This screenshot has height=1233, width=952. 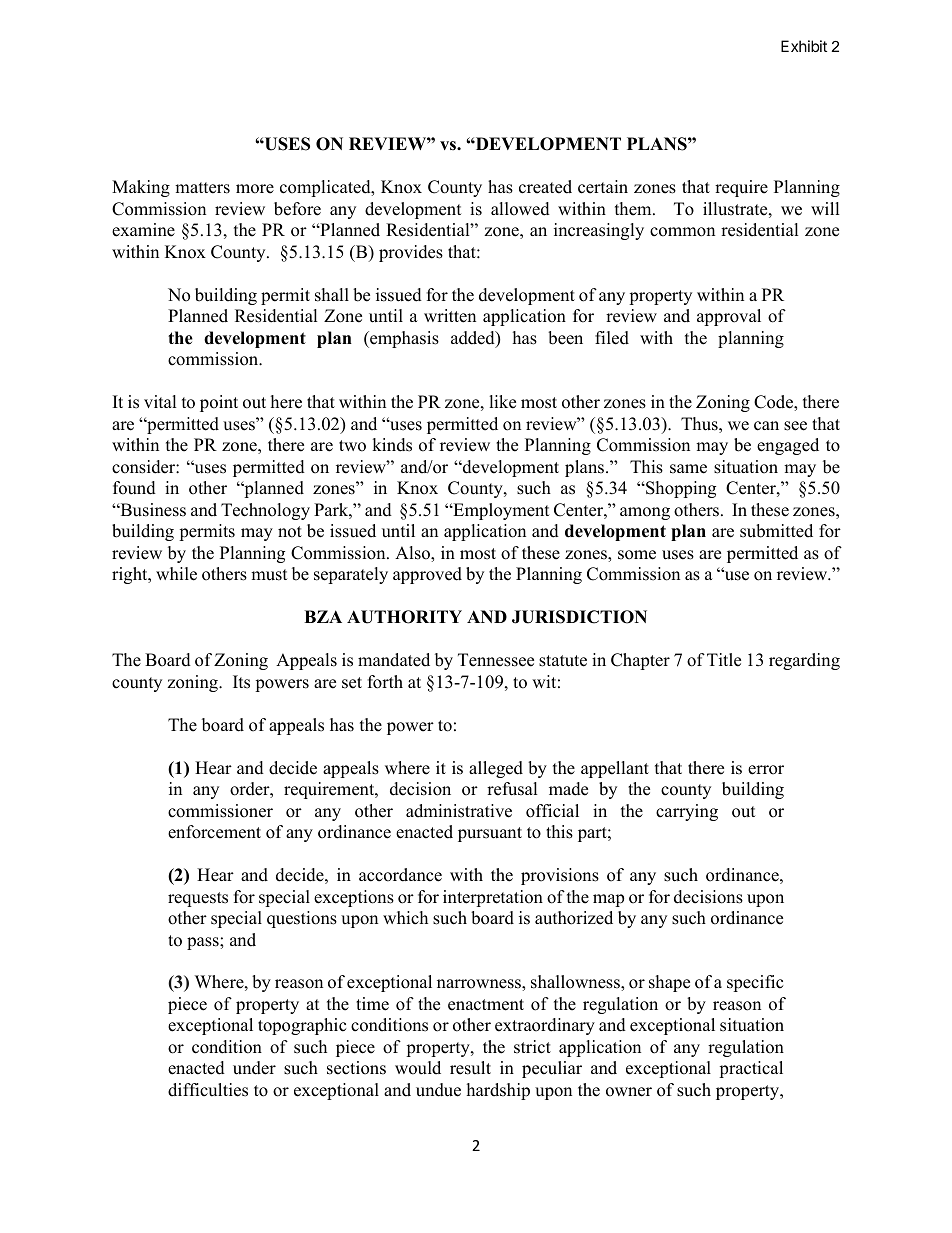 I want to click on matters, so click(x=202, y=188).
